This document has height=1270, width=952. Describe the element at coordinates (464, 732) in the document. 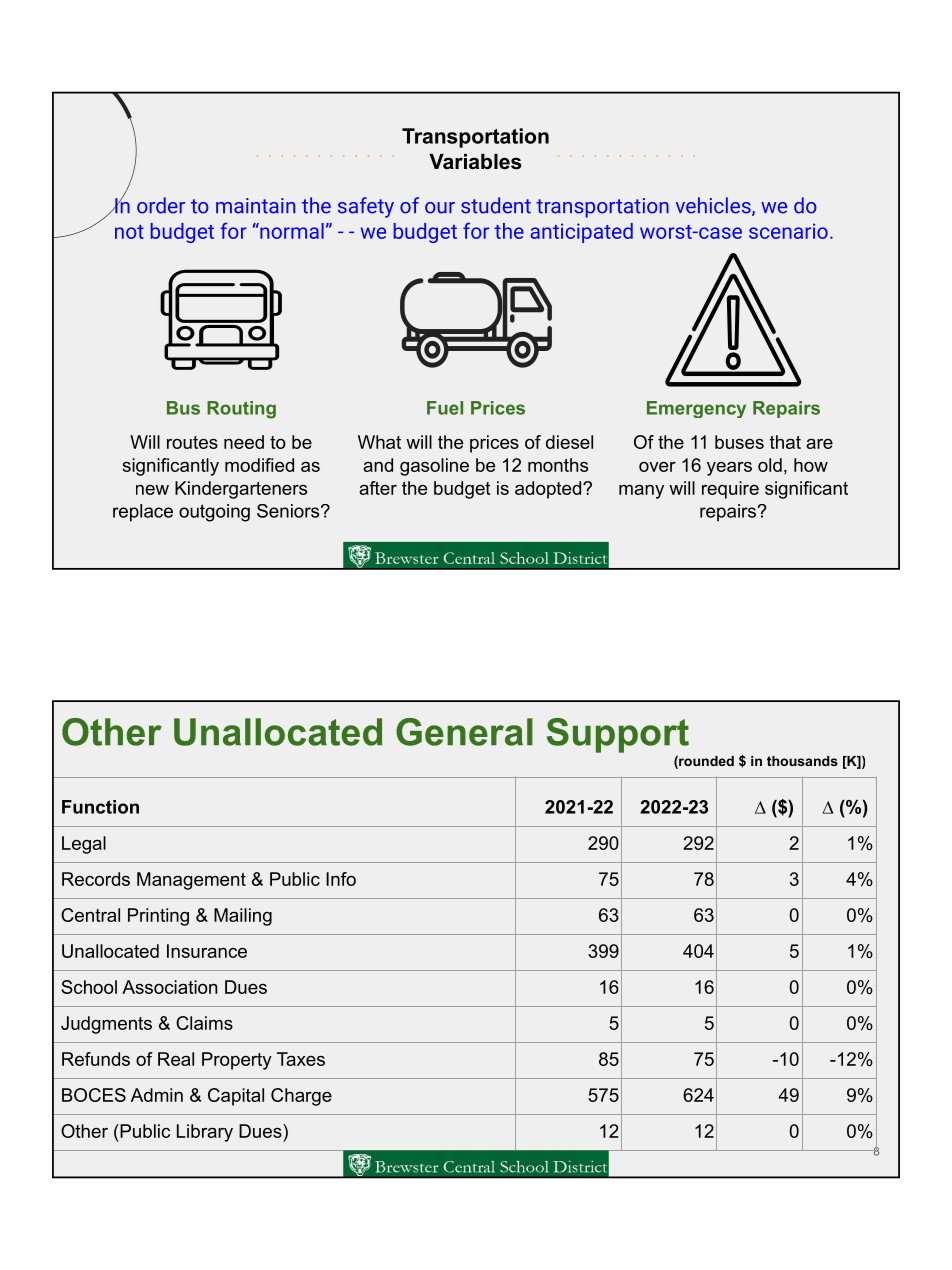

I see `General` at that location.
